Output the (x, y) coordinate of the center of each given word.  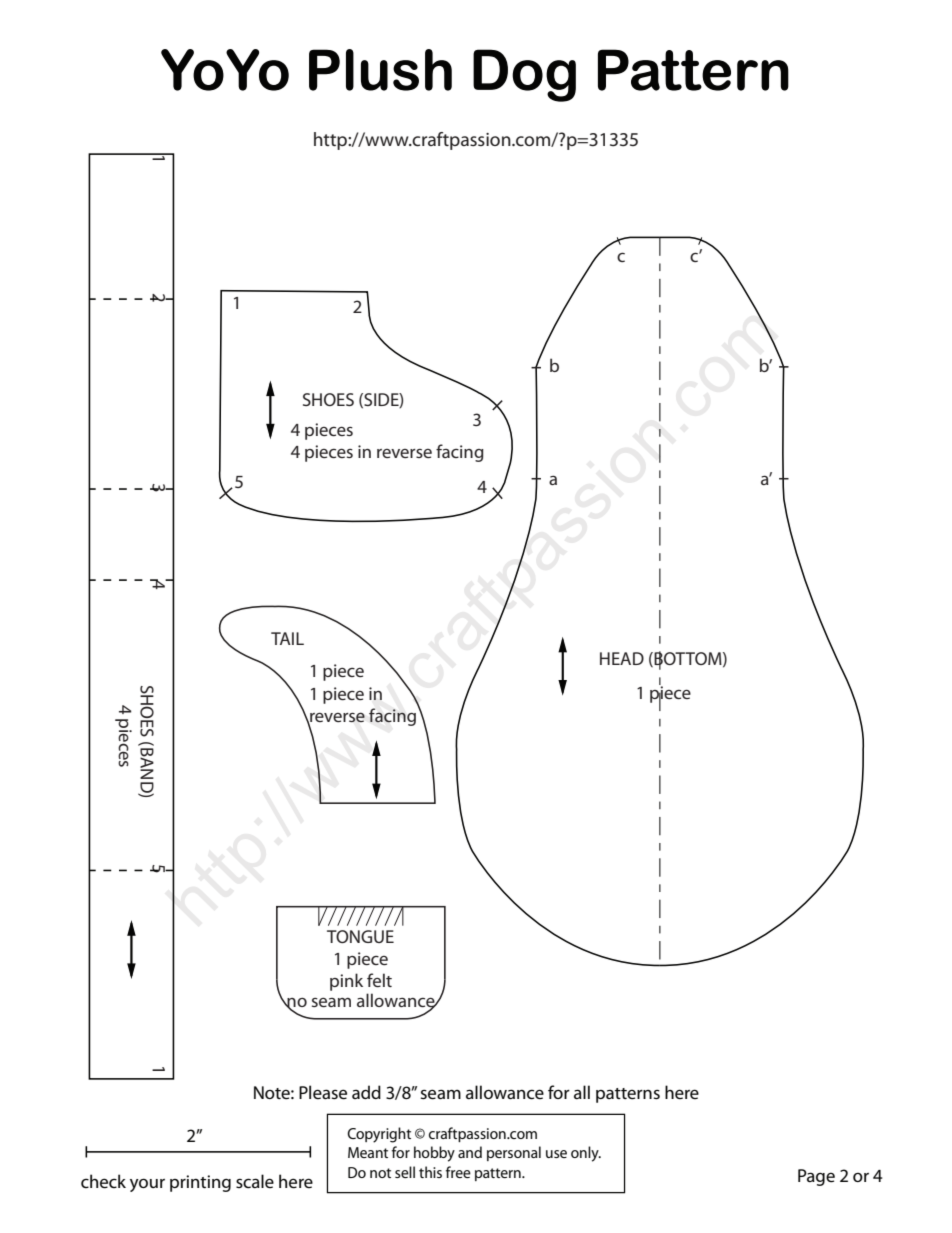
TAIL (287, 638)
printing (200, 1183)
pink (346, 982)
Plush (380, 70)
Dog (524, 75)
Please (323, 1092)
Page (816, 1177)
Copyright (379, 1135)
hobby (434, 1154)
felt (379, 980)
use (556, 1154)
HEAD (622, 658)
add (366, 1092)
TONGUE (360, 936)
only (586, 1154)
